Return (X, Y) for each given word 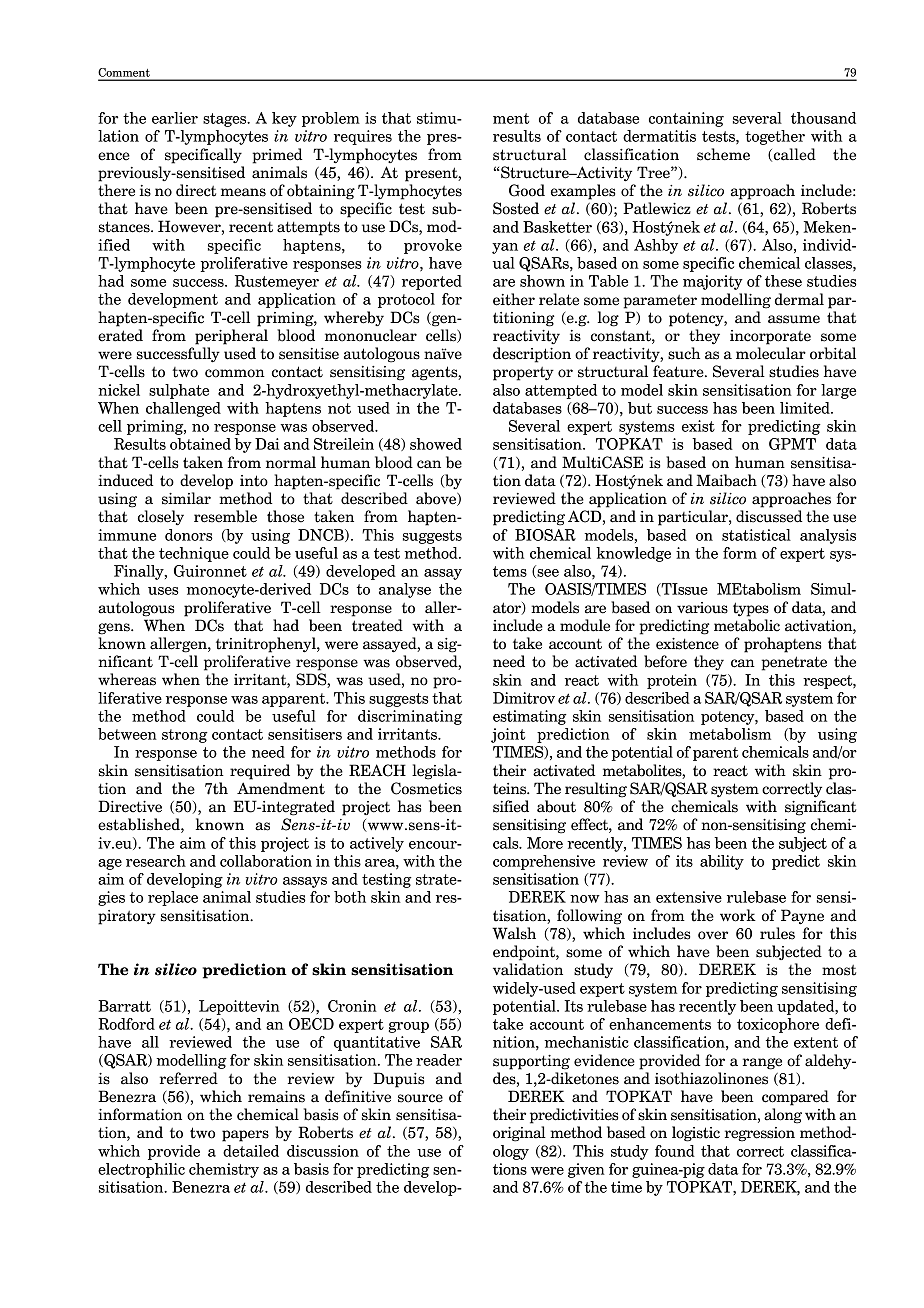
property (523, 374)
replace (173, 898)
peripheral (231, 337)
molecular (771, 353)
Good (527, 190)
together (775, 137)
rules (777, 933)
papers (245, 1136)
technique (194, 554)
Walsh (514, 933)
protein (672, 681)
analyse (405, 590)
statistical (756, 535)
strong (185, 736)
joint (508, 735)
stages (226, 120)
